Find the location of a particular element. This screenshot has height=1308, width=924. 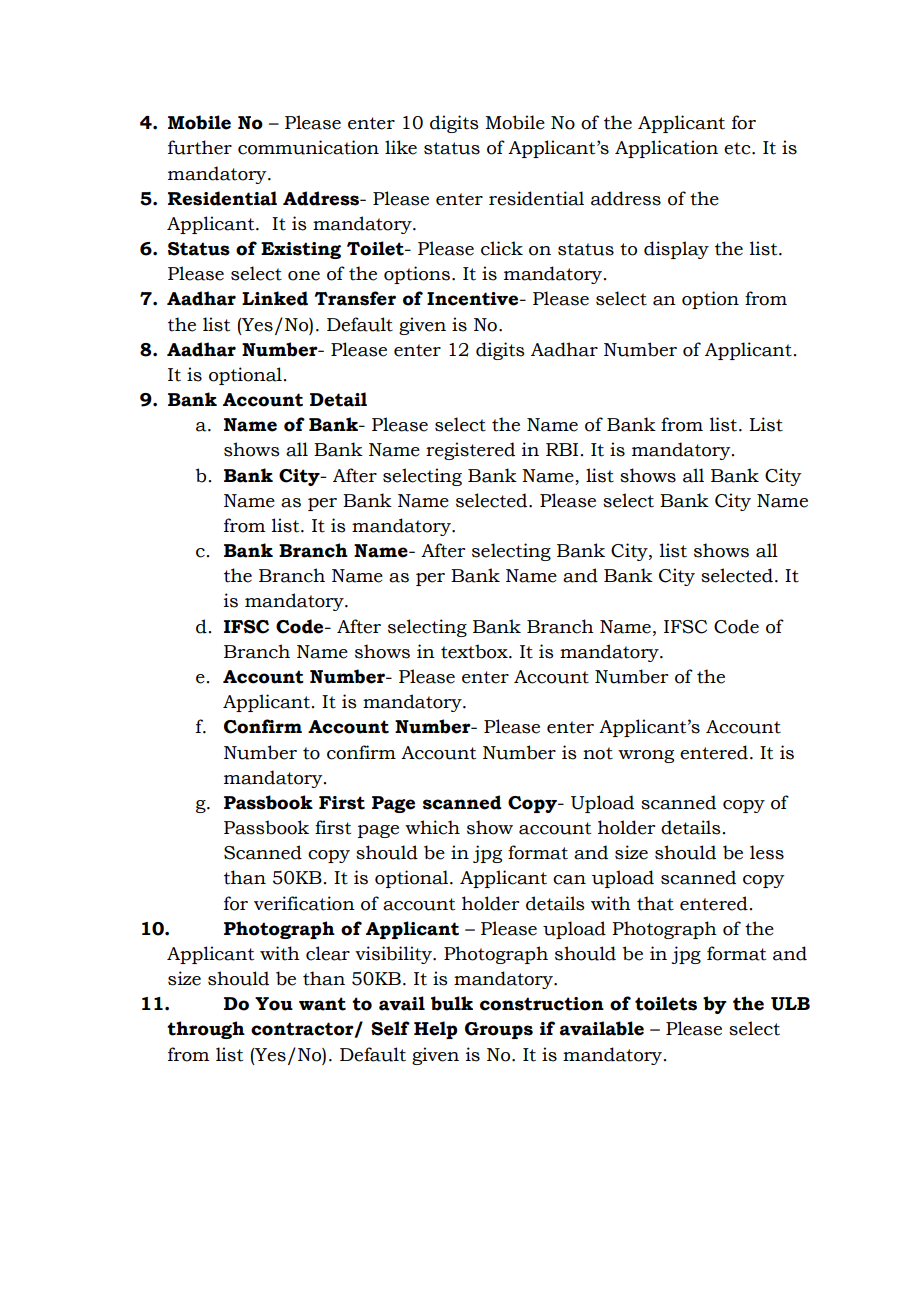

which is located at coordinates (432, 827).
